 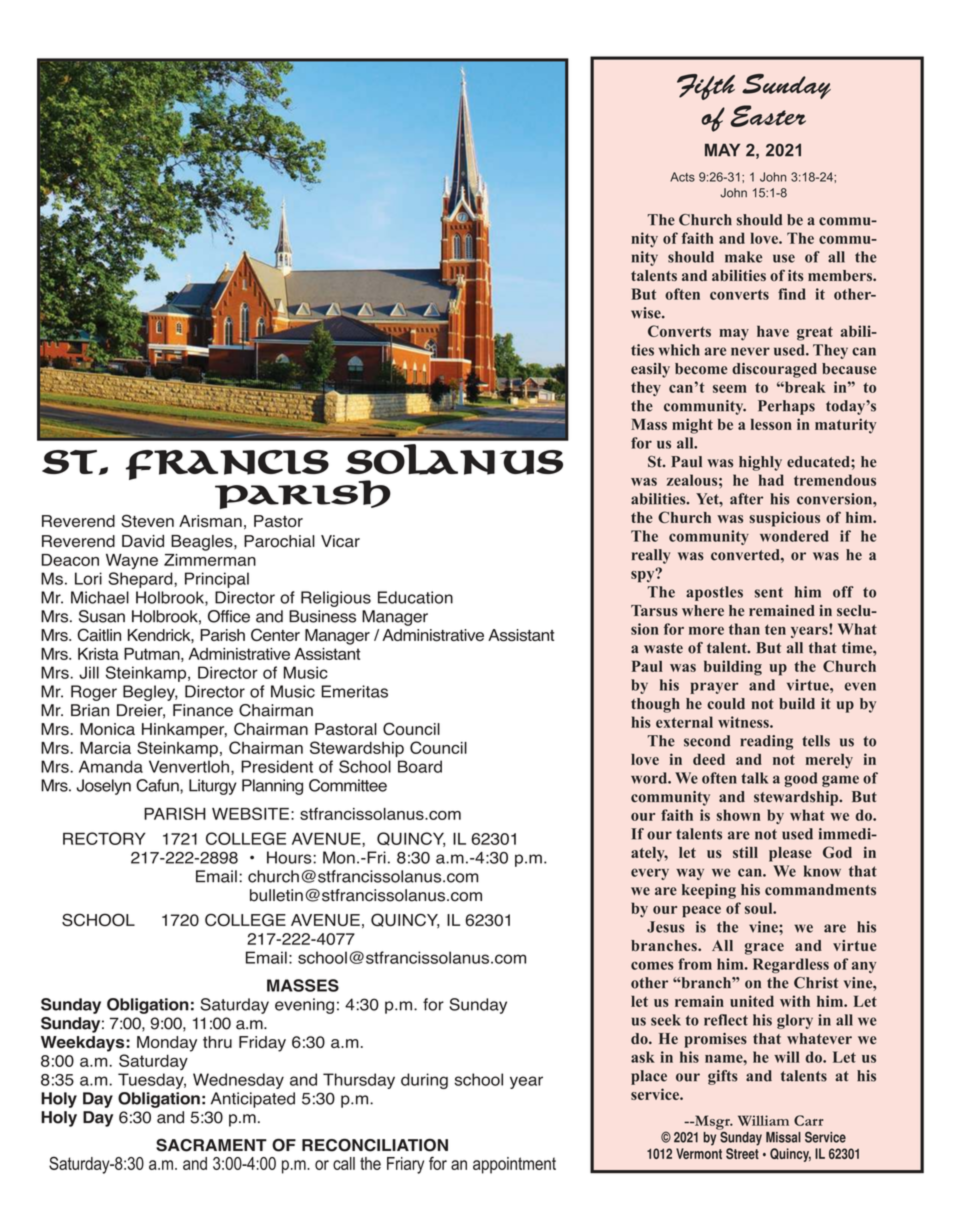 What do you see at coordinates (682, 177) in the screenshot?
I see `Acts` at bounding box center [682, 177].
